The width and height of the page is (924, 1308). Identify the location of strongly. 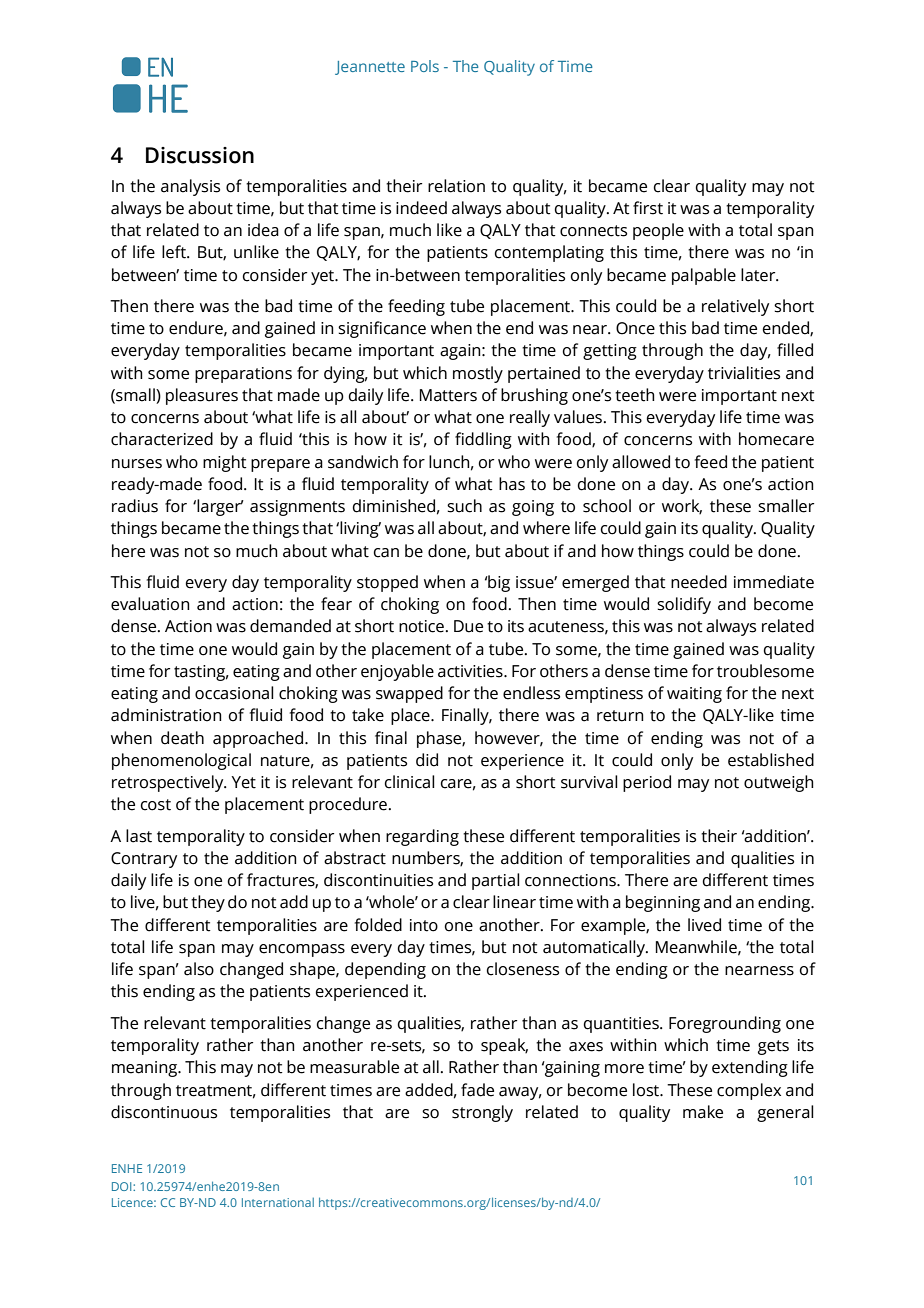
(482, 1113).
